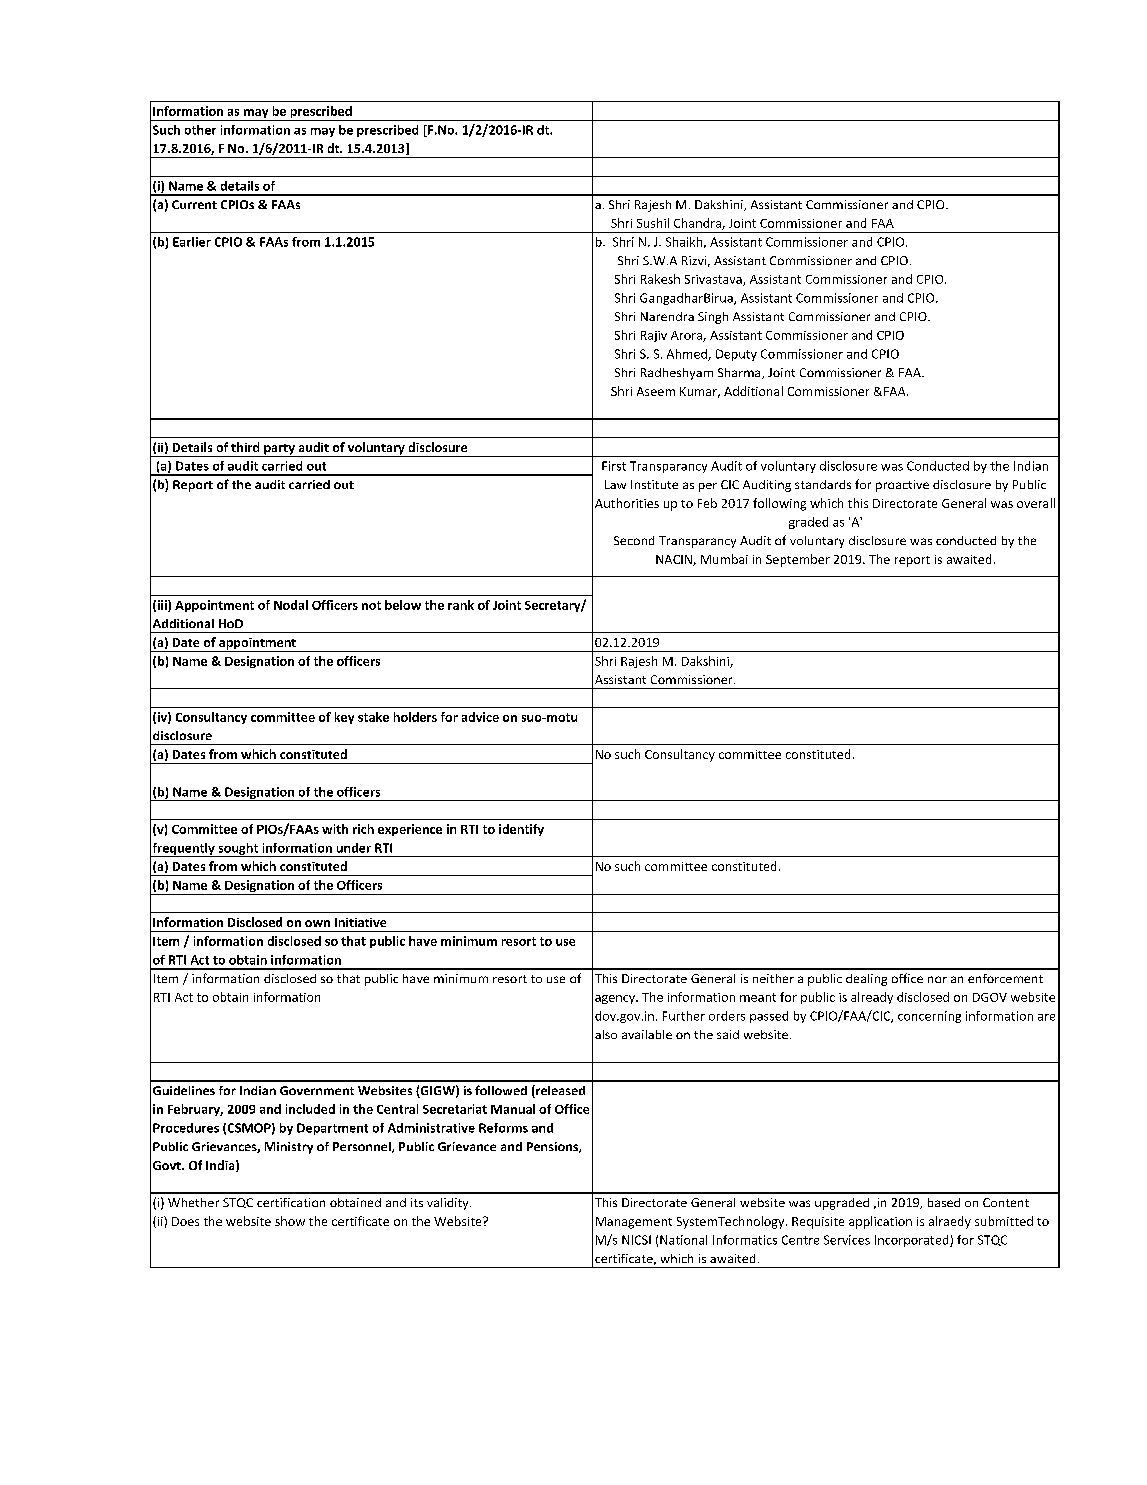 The image size is (1147, 1485). I want to click on certification, so click(291, 1202).
